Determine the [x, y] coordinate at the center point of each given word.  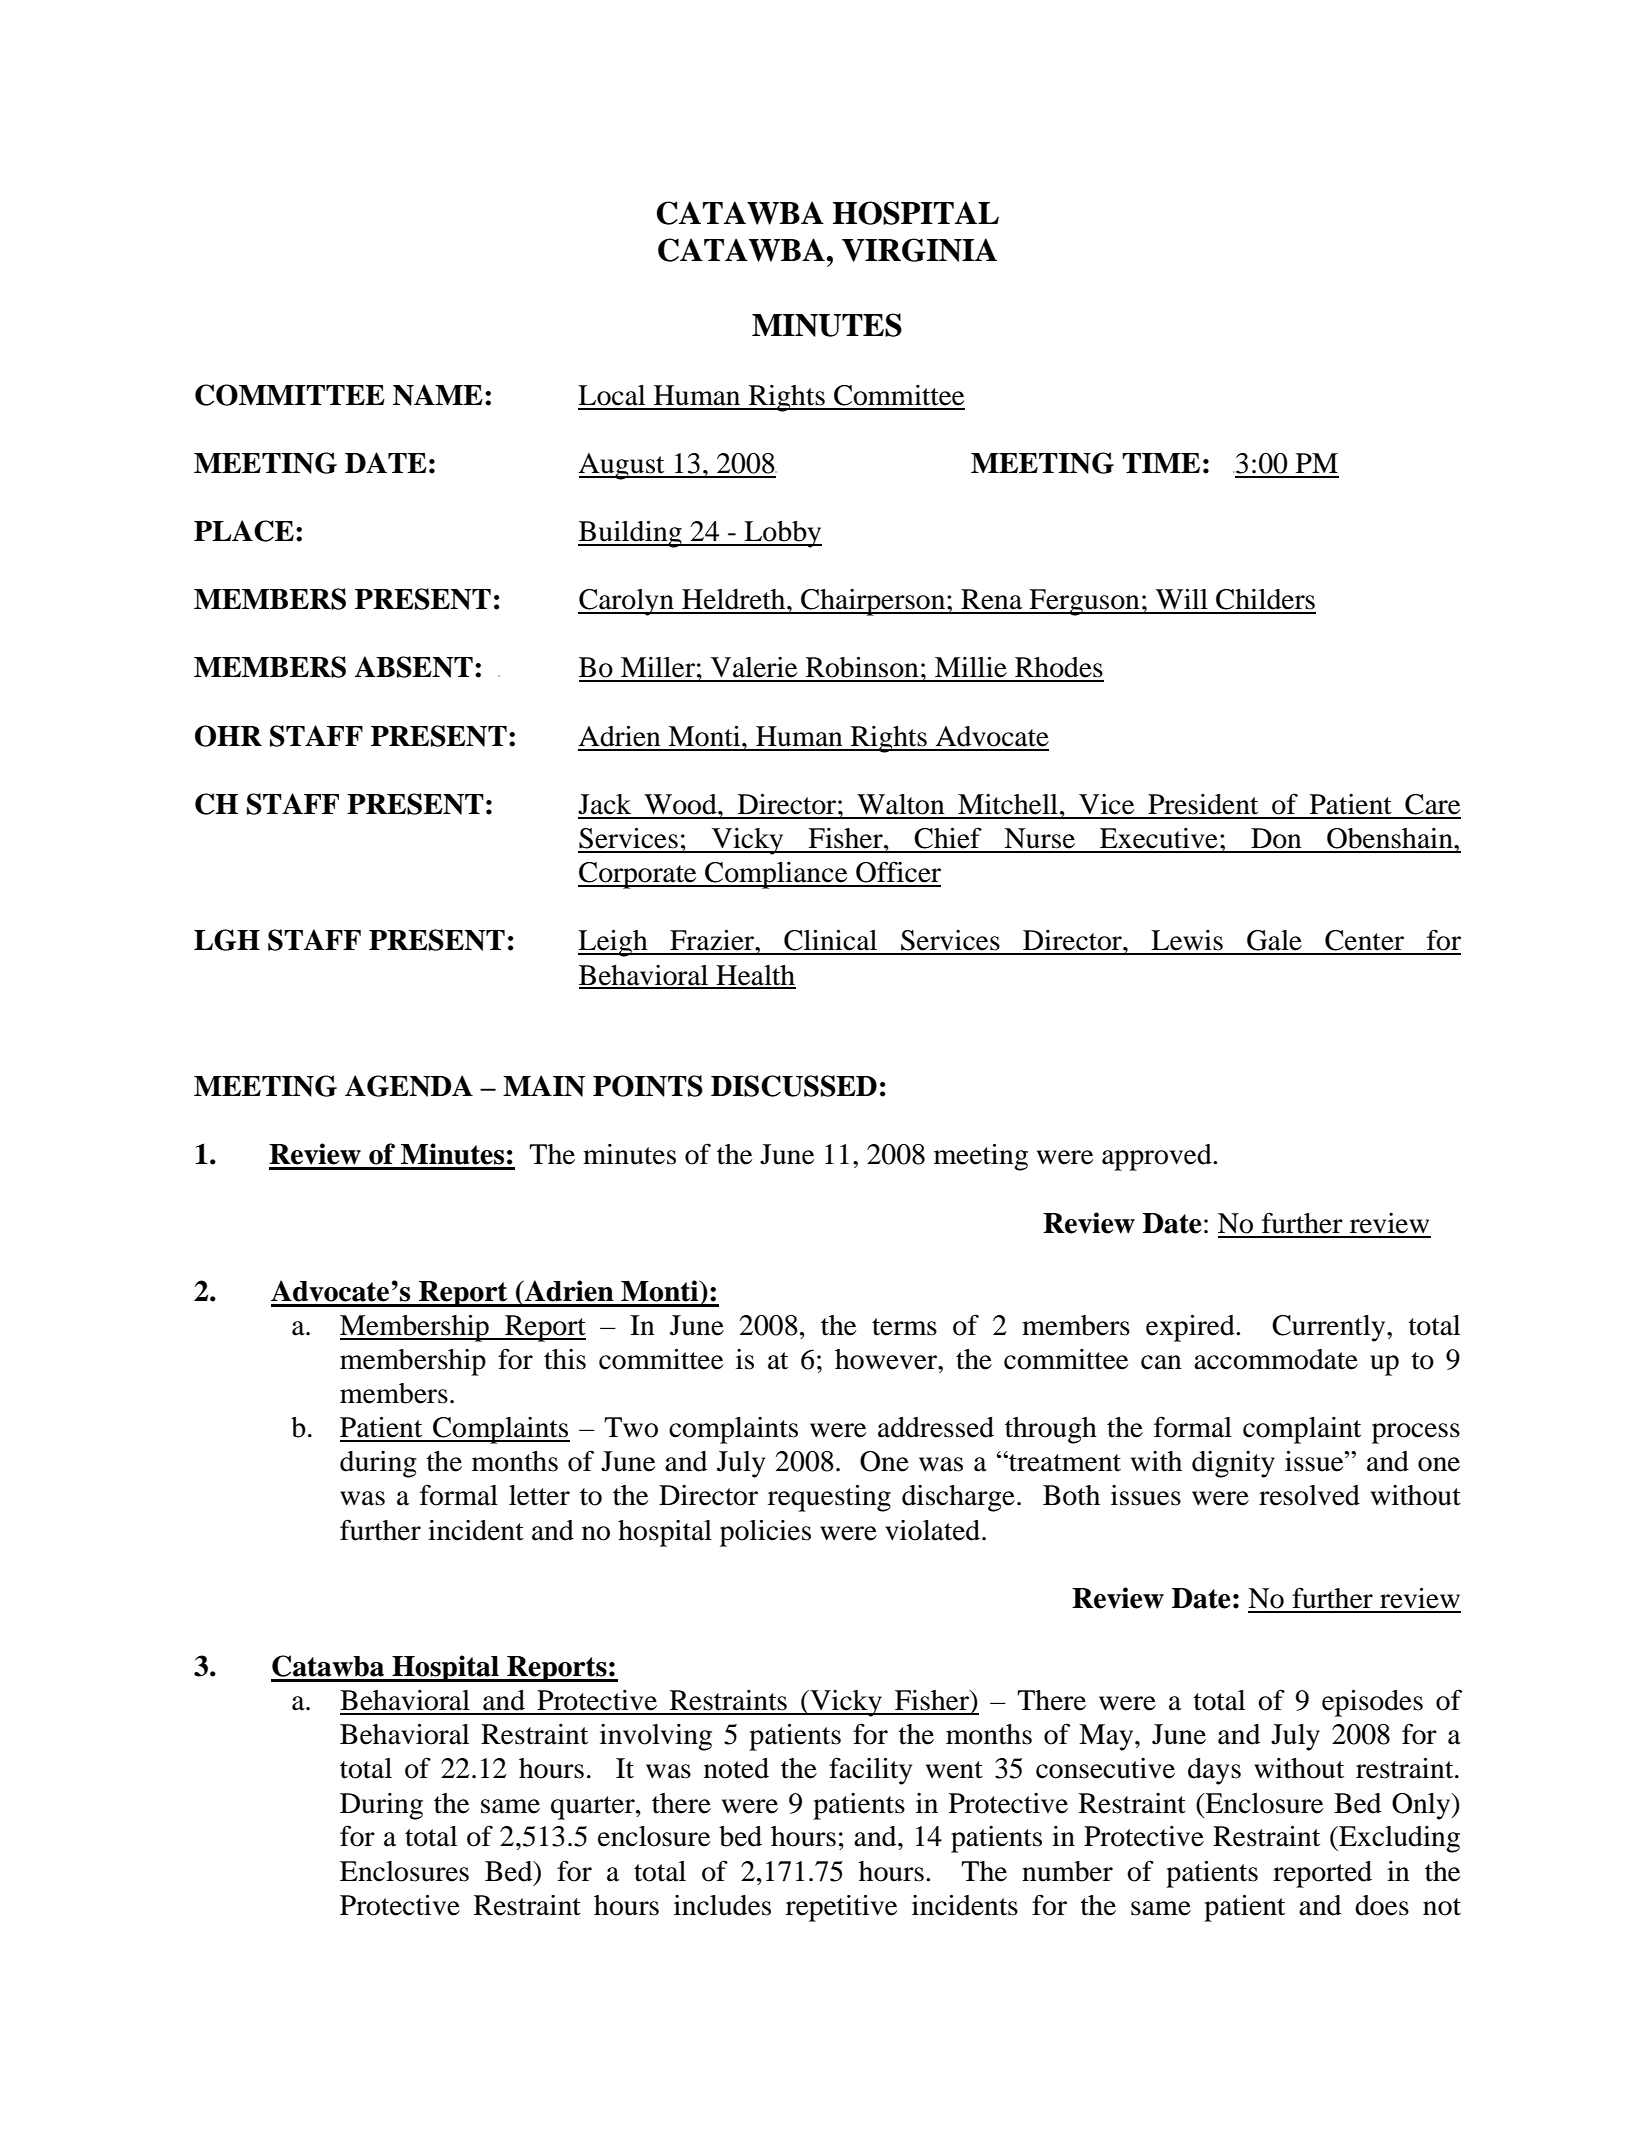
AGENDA [409, 1086]
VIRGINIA [919, 250]
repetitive [841, 1908]
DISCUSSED [794, 1086]
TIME [1161, 463]
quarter [594, 1808]
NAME [438, 395]
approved [1158, 1157]
